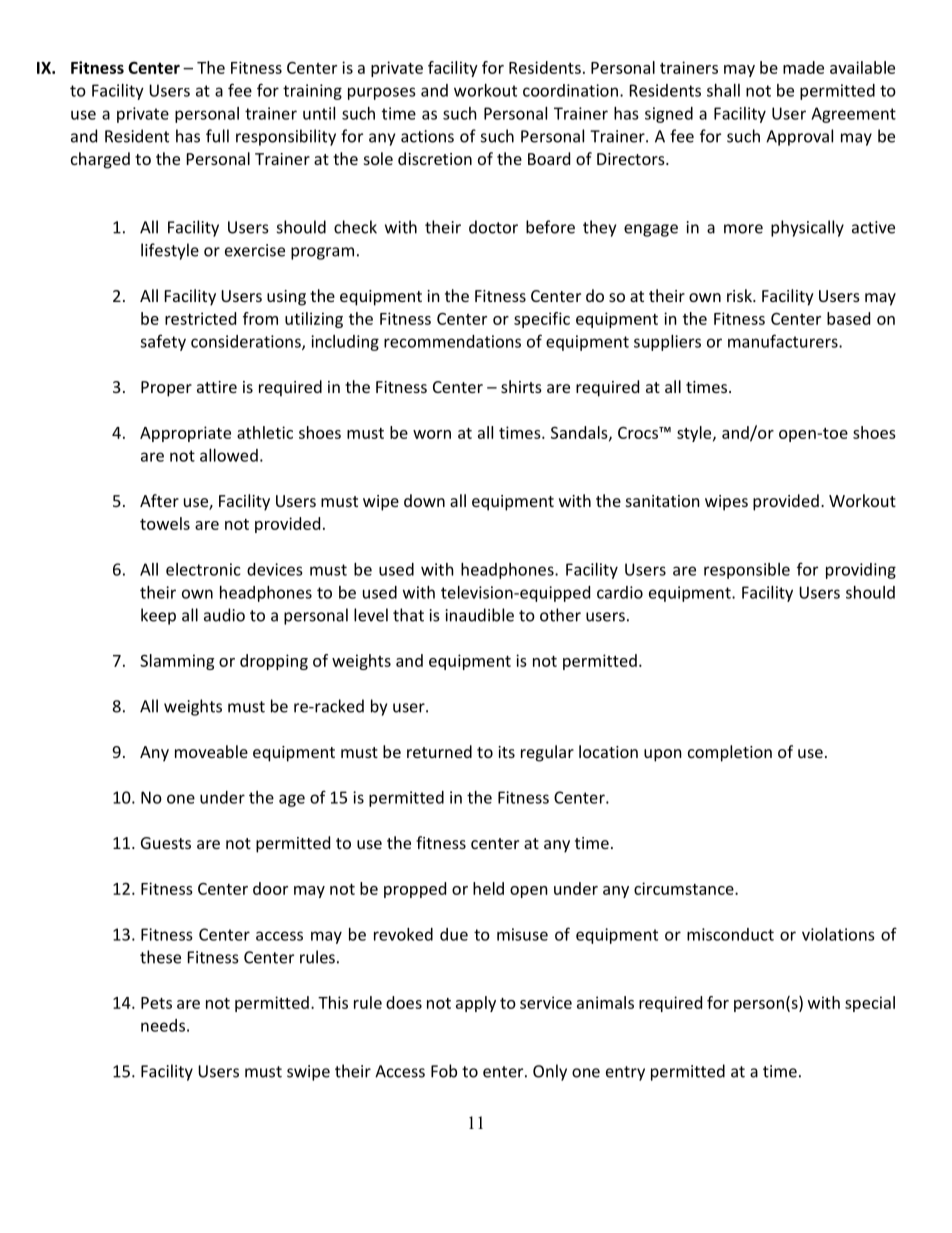 Image resolution: width=952 pixels, height=1233 pixels. I want to click on circumstance, so click(685, 888).
